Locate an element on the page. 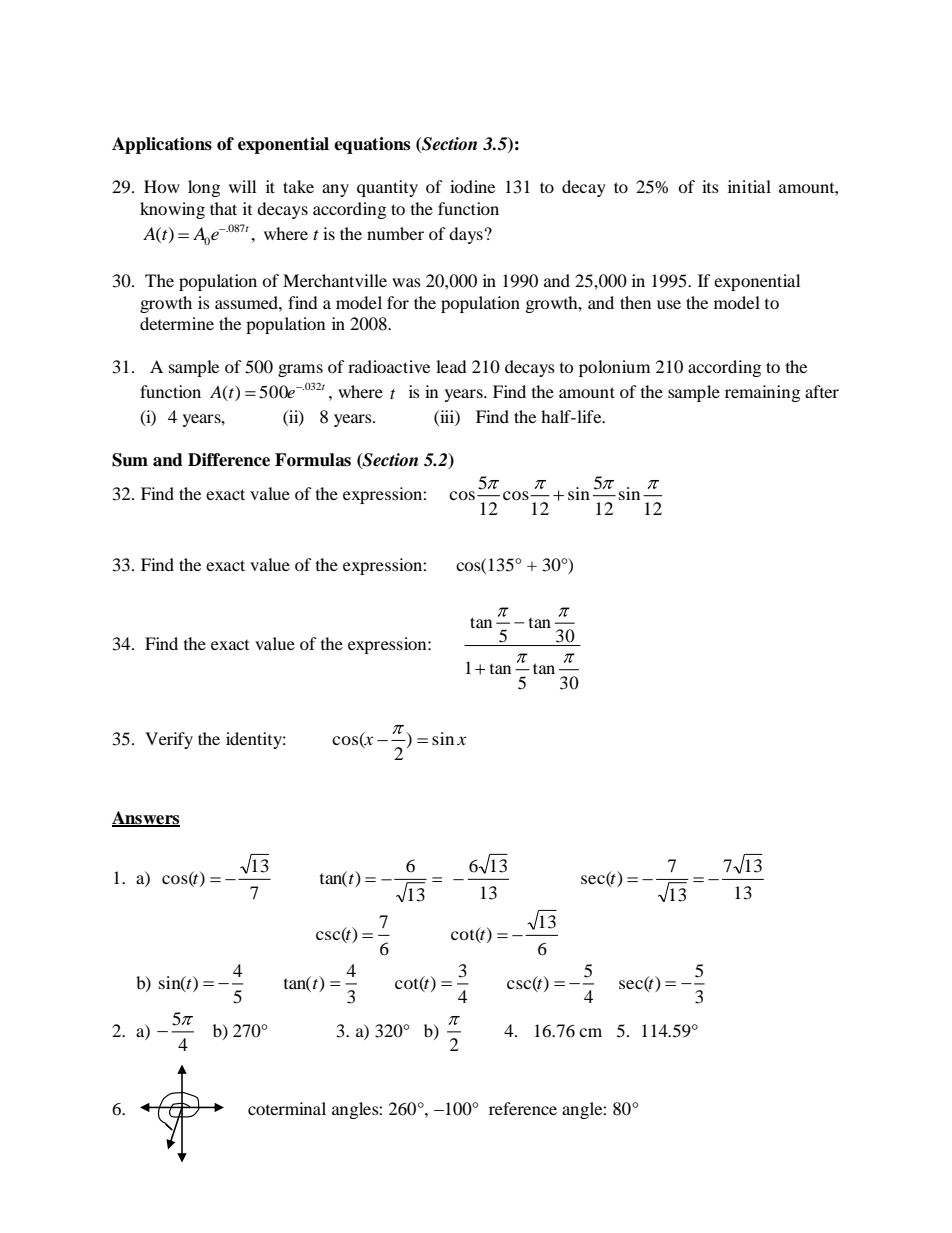 Image resolution: width=952 pixels, height=1233 pixels. remaining is located at coordinates (762, 393).
